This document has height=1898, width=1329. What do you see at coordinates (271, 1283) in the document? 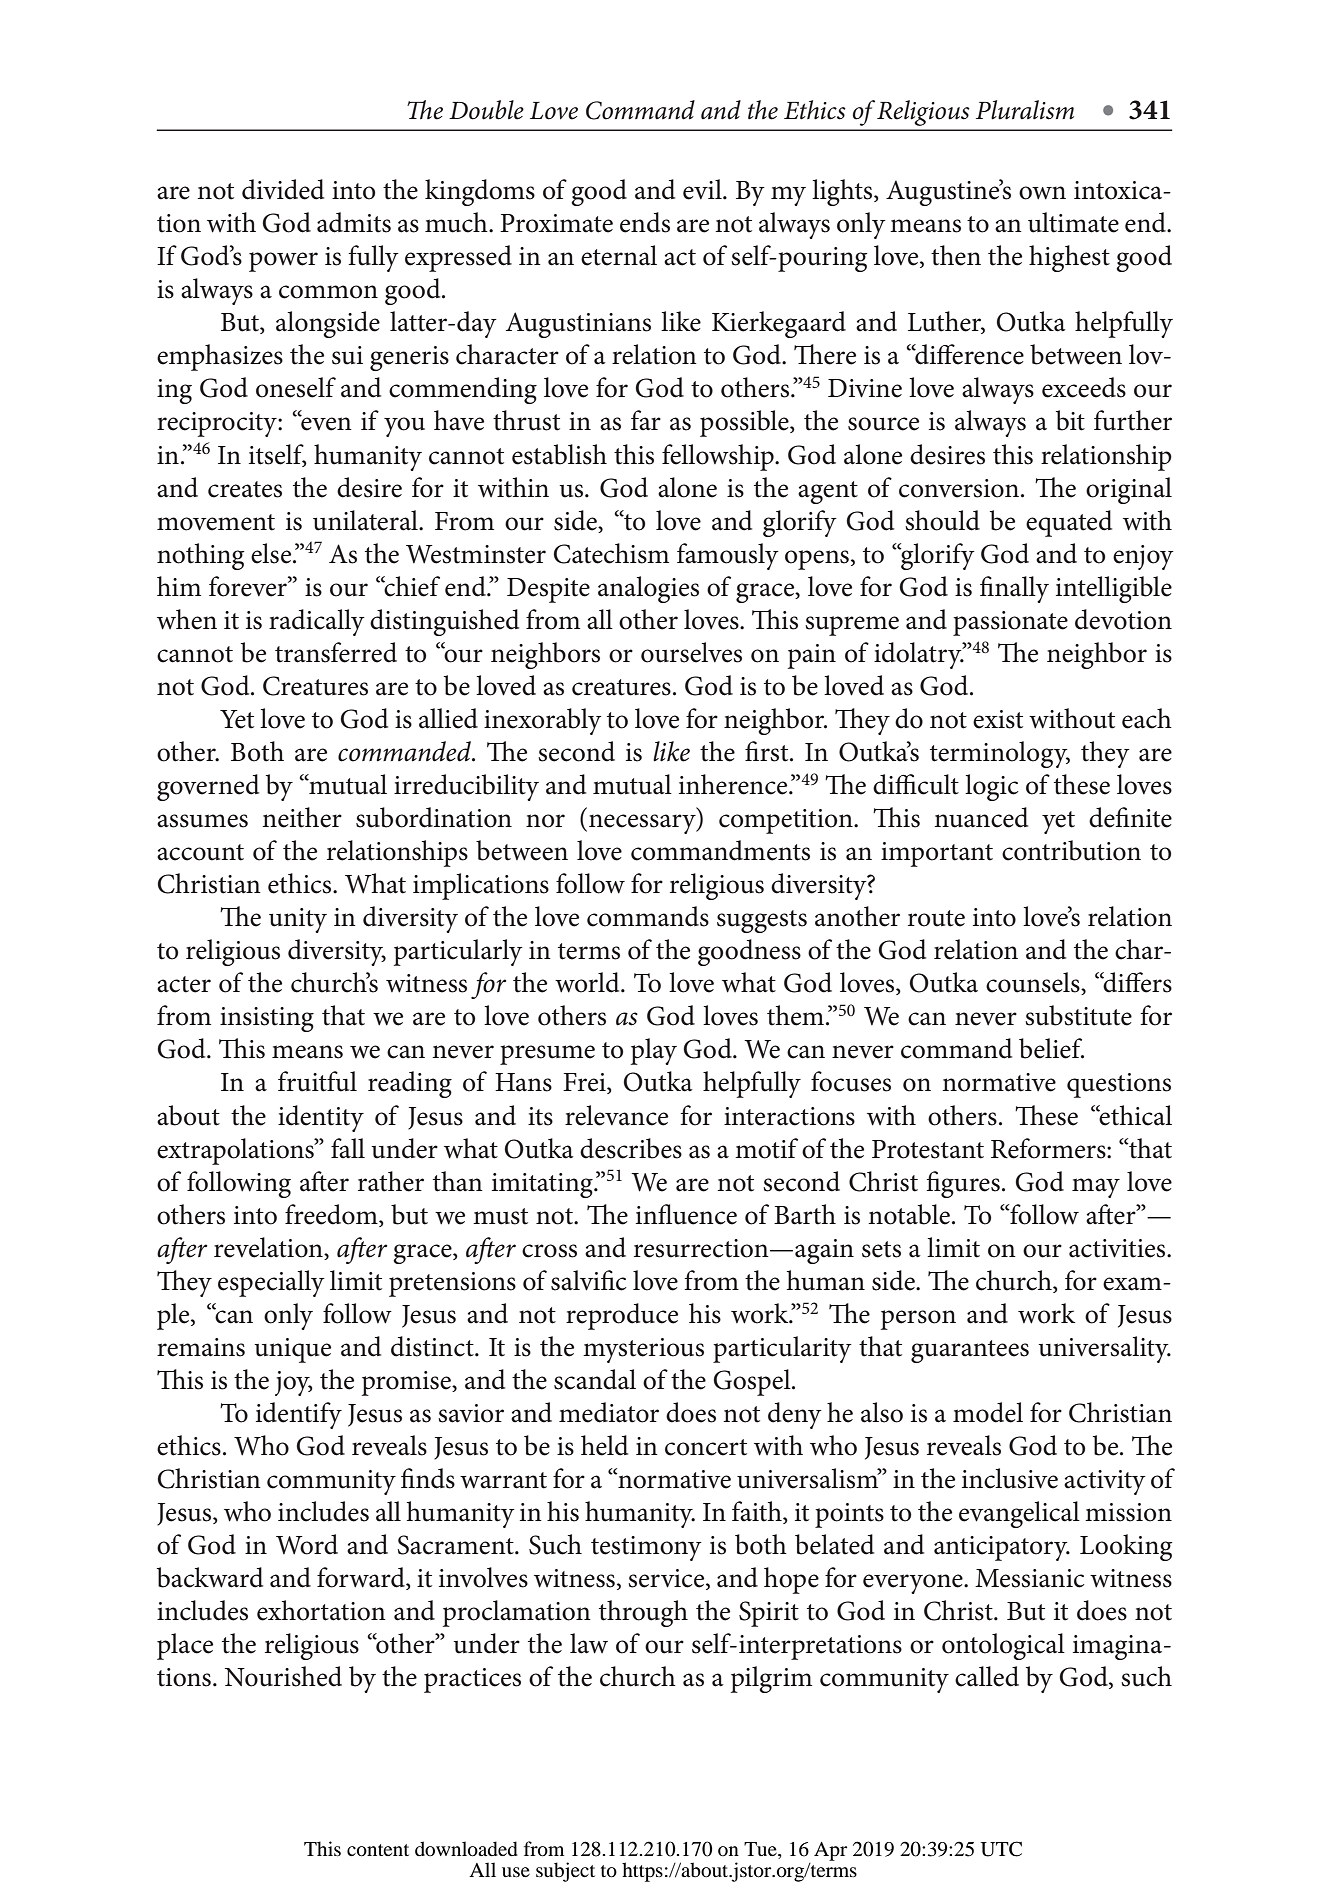
I see `especially` at bounding box center [271, 1283].
